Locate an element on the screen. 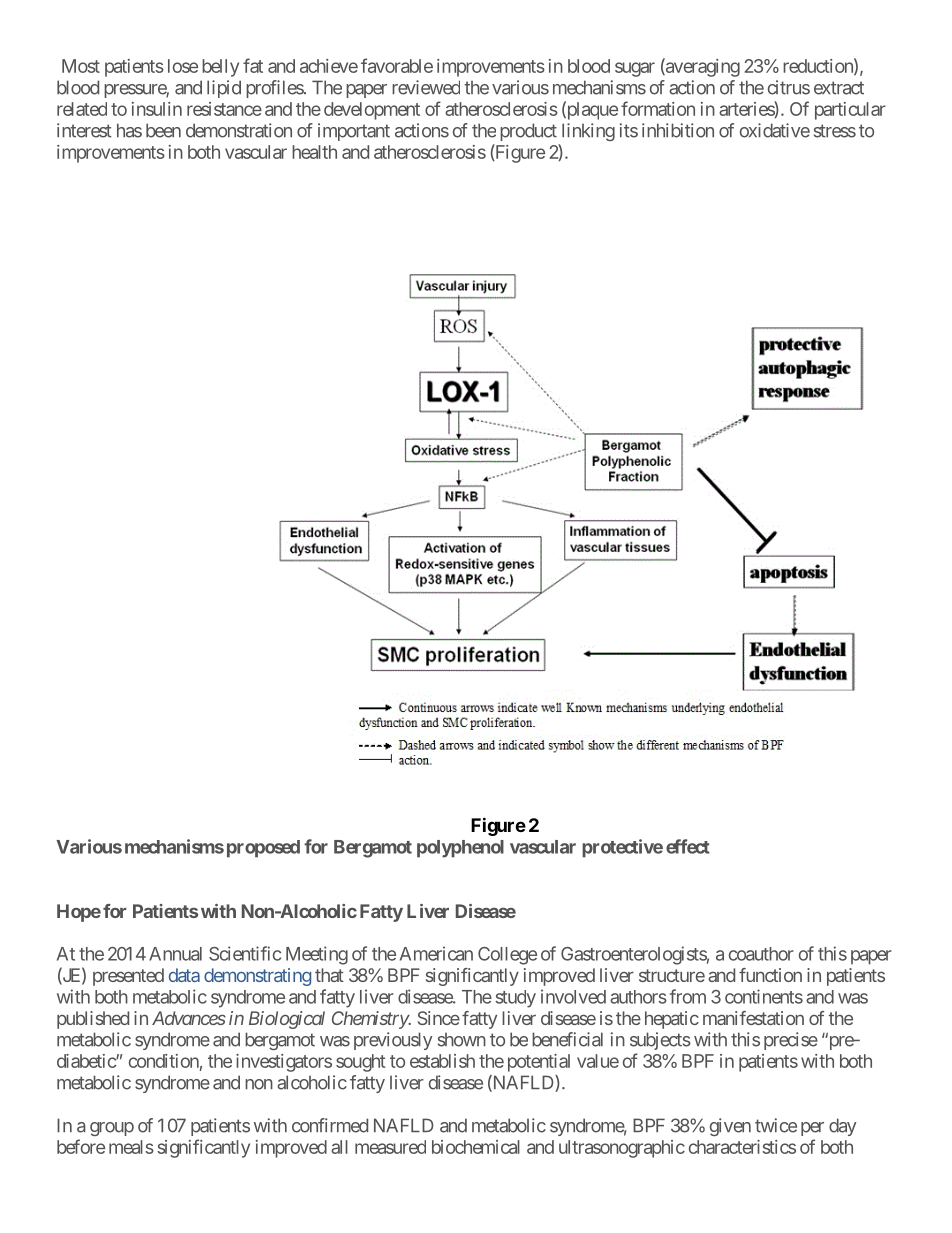  Hope is located at coordinates (79, 913).
